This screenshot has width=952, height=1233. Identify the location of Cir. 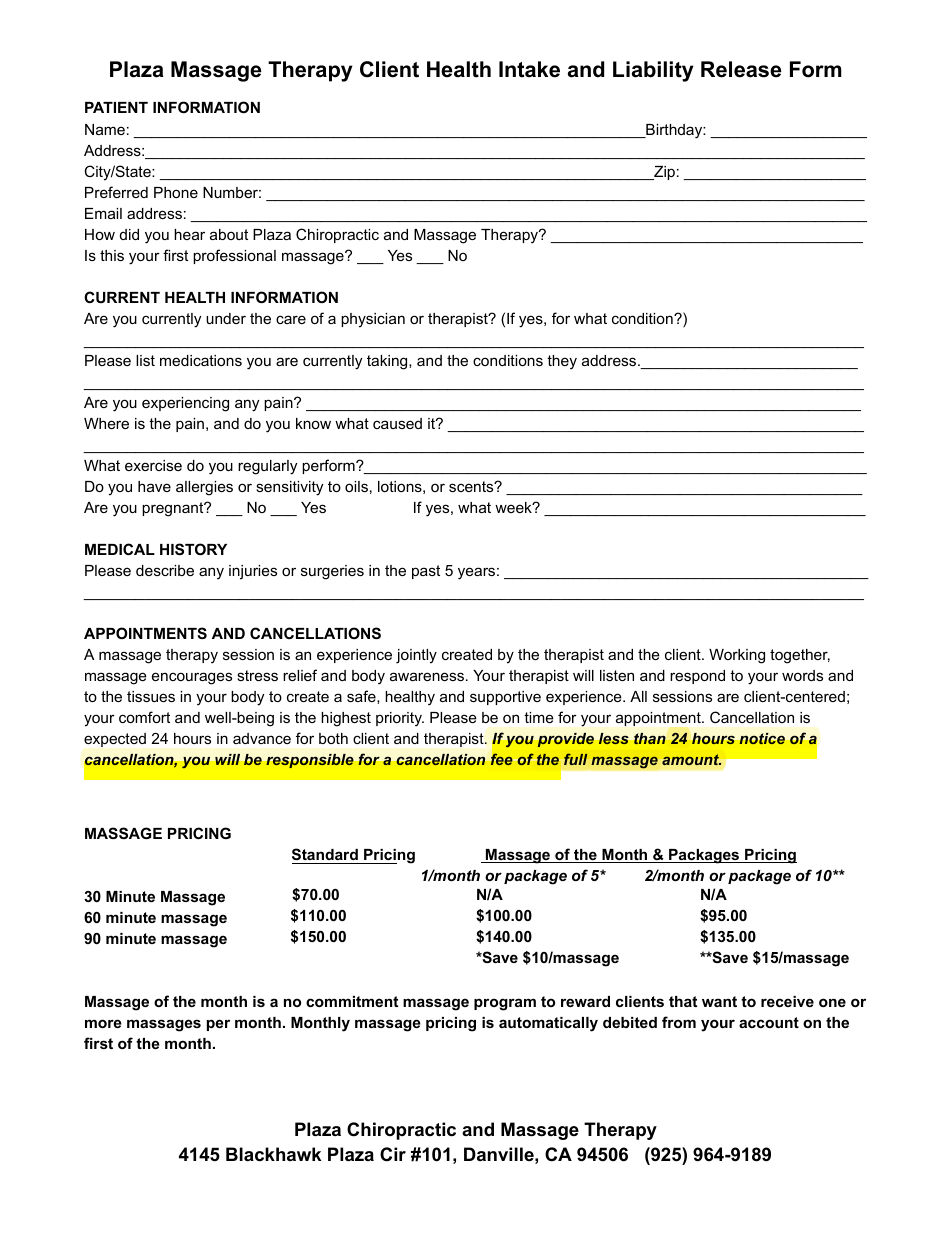
(393, 1154).
